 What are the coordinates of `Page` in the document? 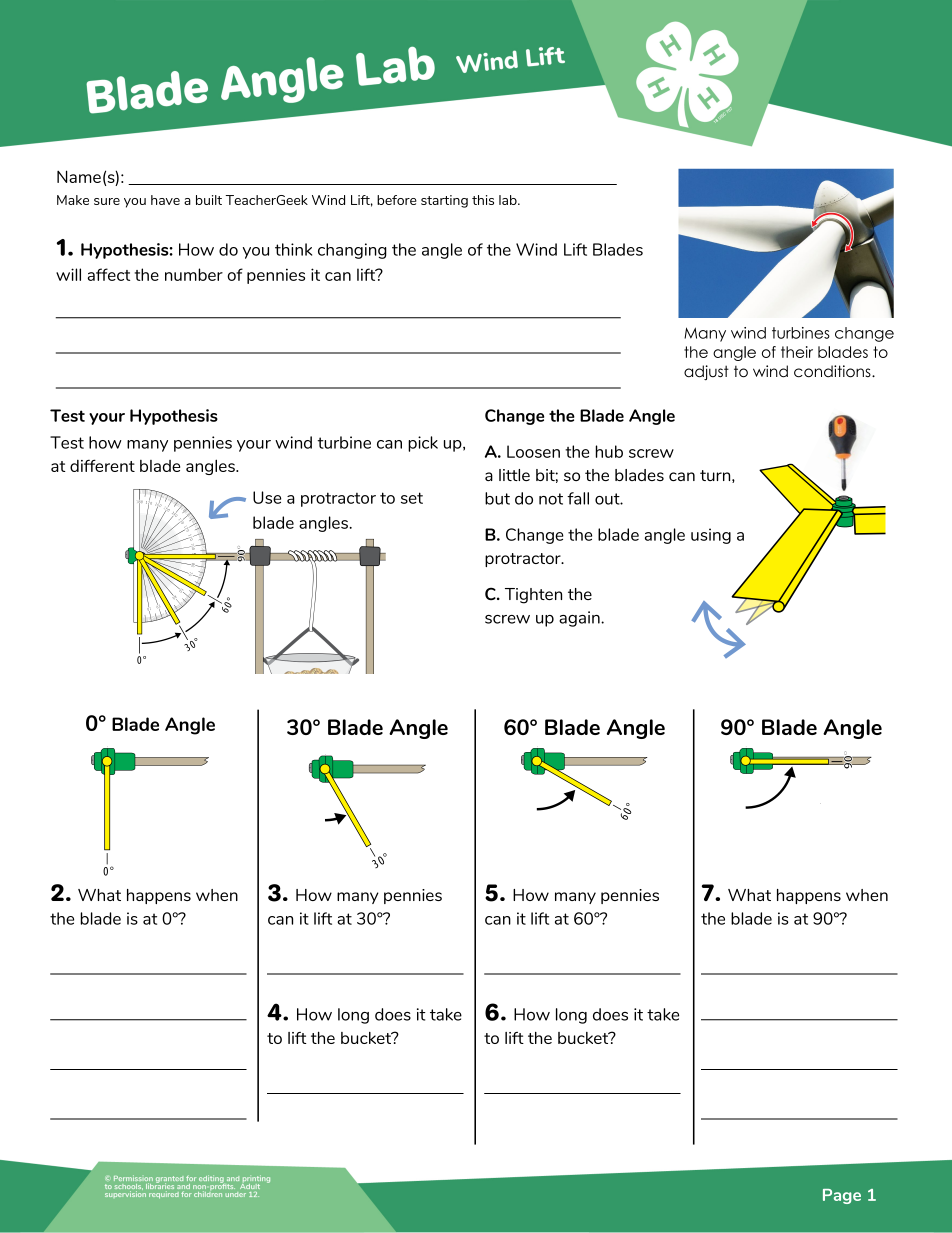 It's located at (842, 1196).
